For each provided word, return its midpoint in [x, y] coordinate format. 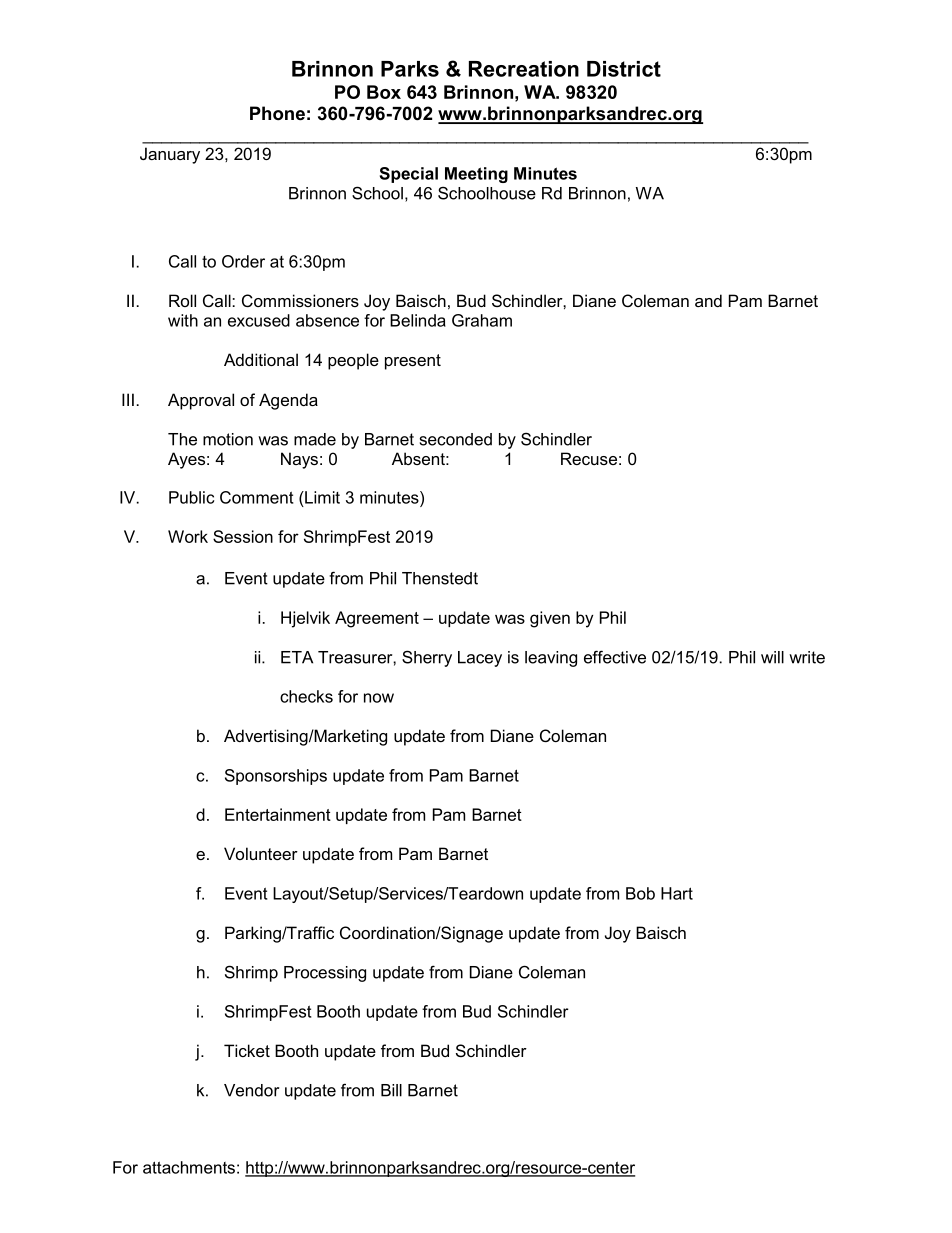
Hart [677, 893]
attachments [189, 1167]
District [624, 69]
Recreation [524, 69]
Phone [277, 113]
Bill [391, 1090]
